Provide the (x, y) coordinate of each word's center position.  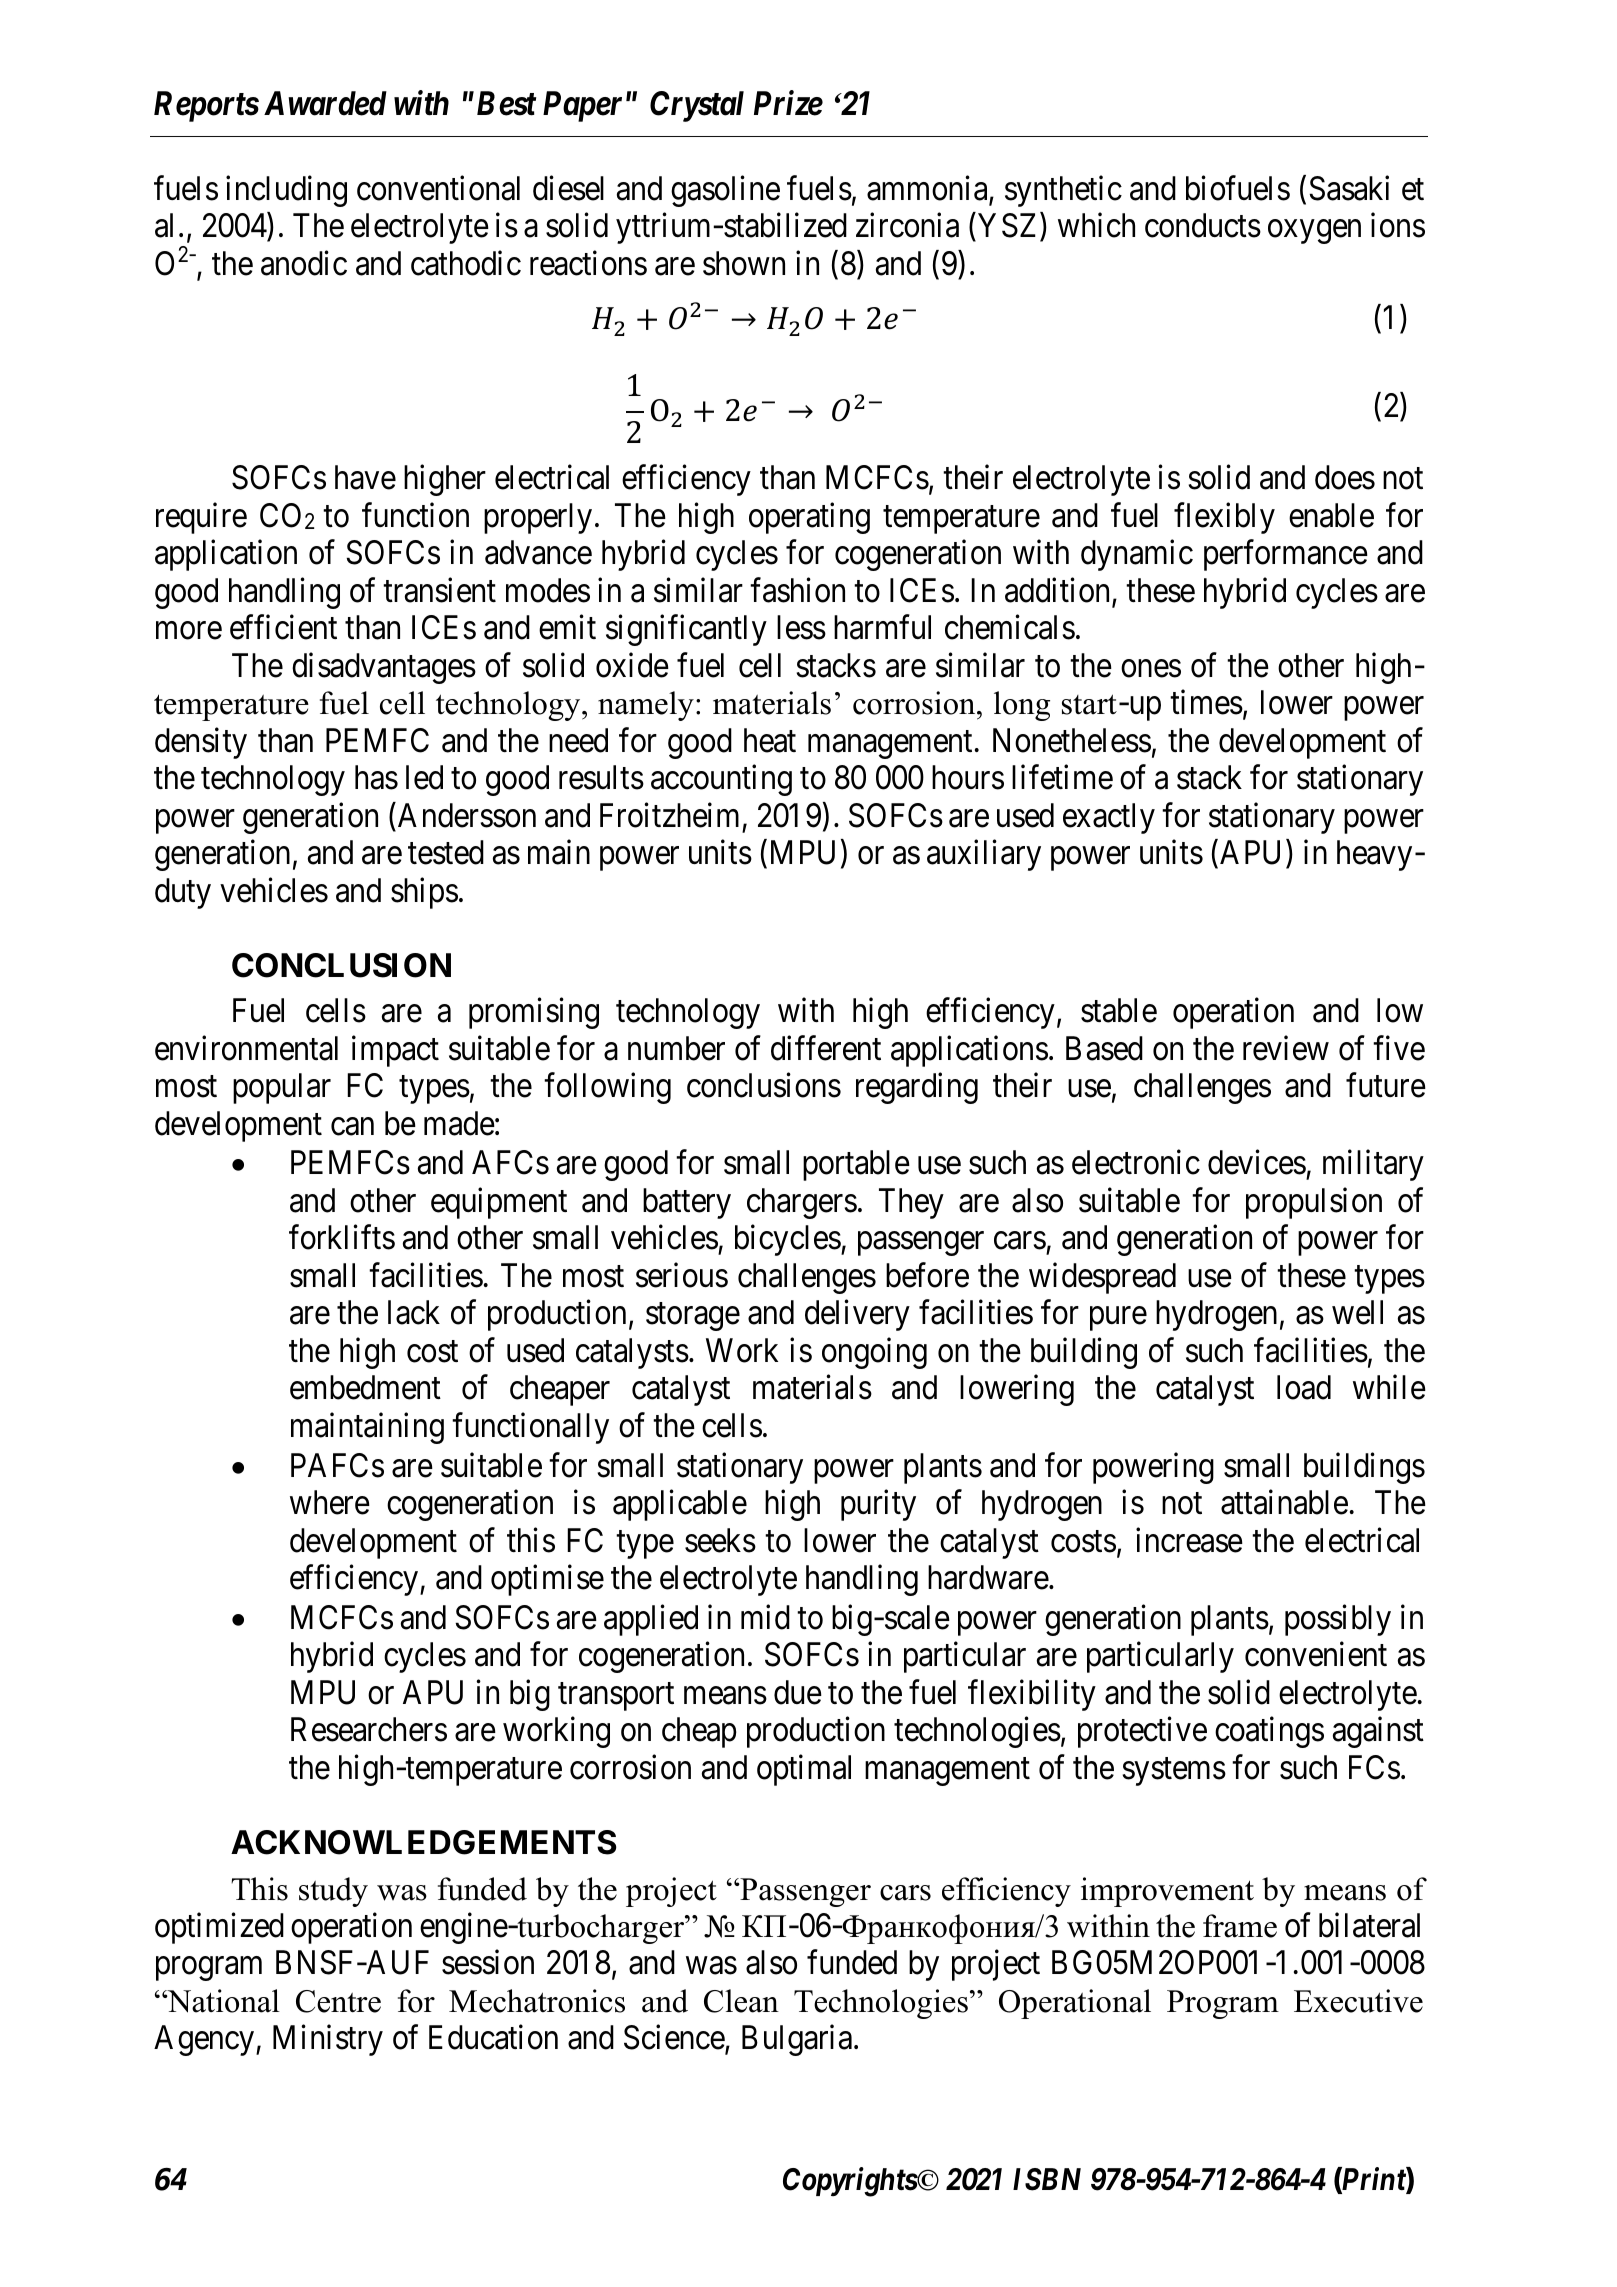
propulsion (1314, 1203)
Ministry (328, 2040)
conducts (1203, 225)
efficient (283, 627)
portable (856, 1165)
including (286, 191)
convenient (1316, 1654)
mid (765, 1617)
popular (282, 1088)
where (330, 1502)
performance (1286, 555)
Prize (788, 103)
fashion (797, 590)
